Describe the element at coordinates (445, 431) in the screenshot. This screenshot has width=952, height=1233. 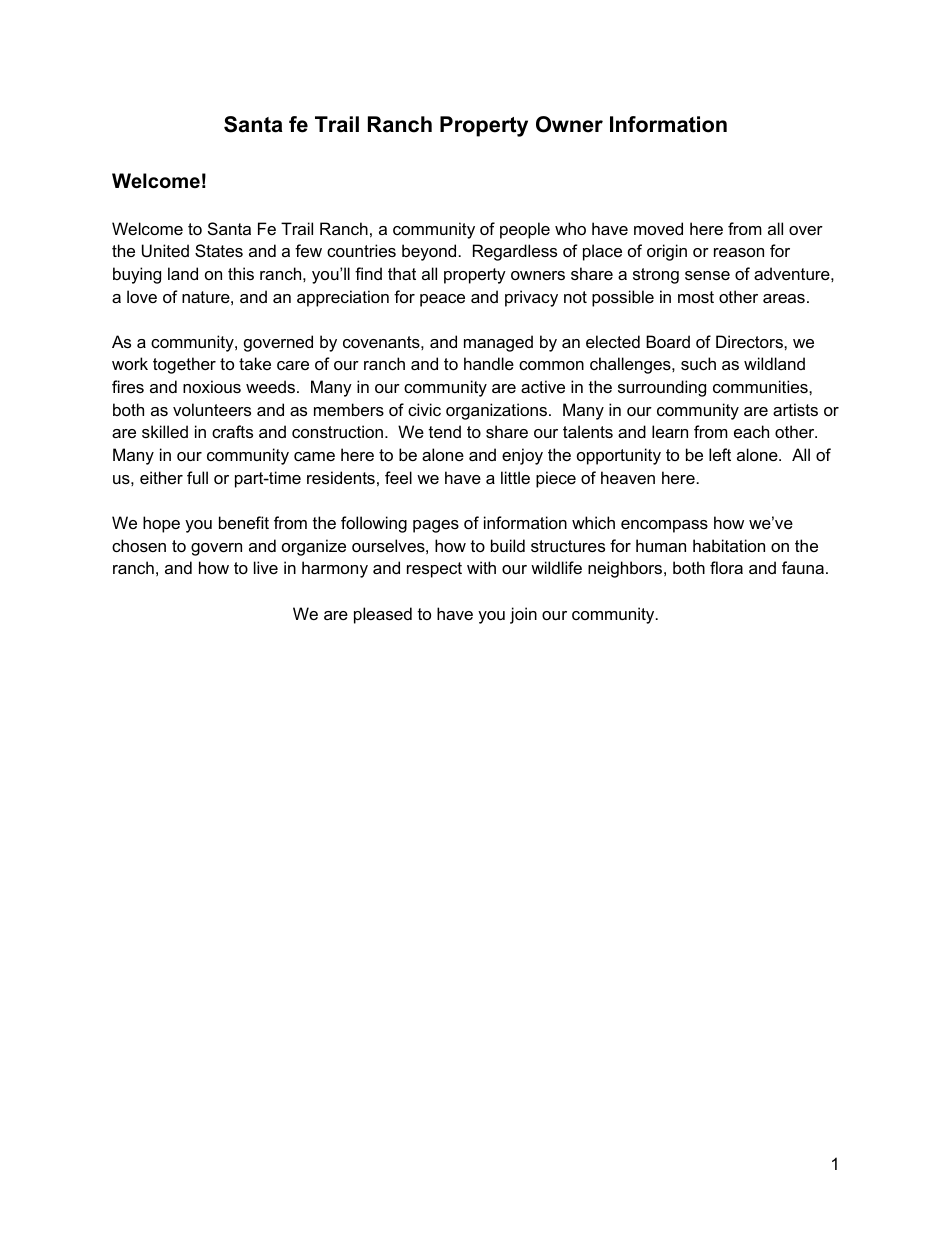
I see `tend` at that location.
